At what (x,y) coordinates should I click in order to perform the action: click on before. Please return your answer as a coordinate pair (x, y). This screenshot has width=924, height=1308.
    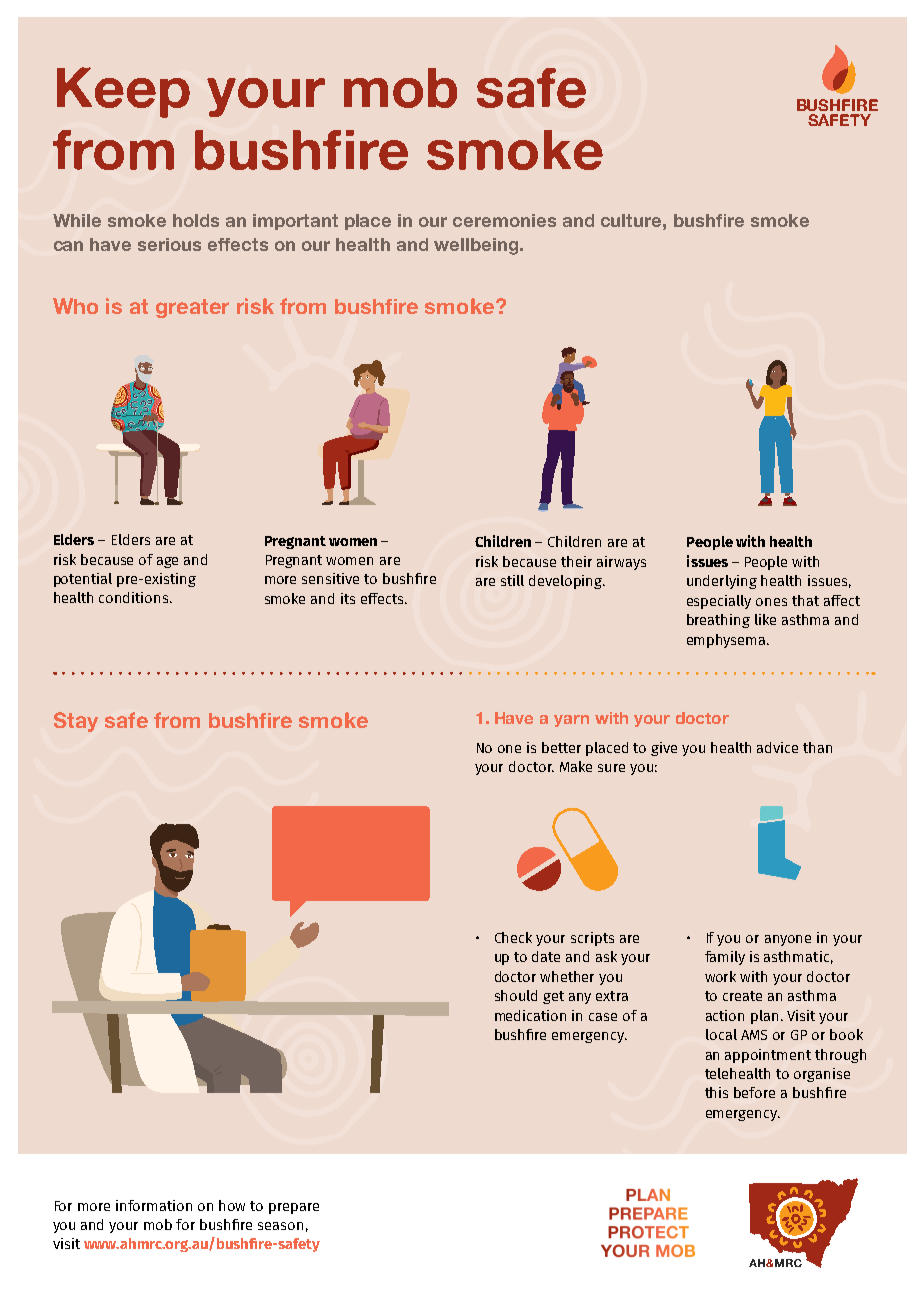
    Looking at the image, I should click on (754, 1092).
